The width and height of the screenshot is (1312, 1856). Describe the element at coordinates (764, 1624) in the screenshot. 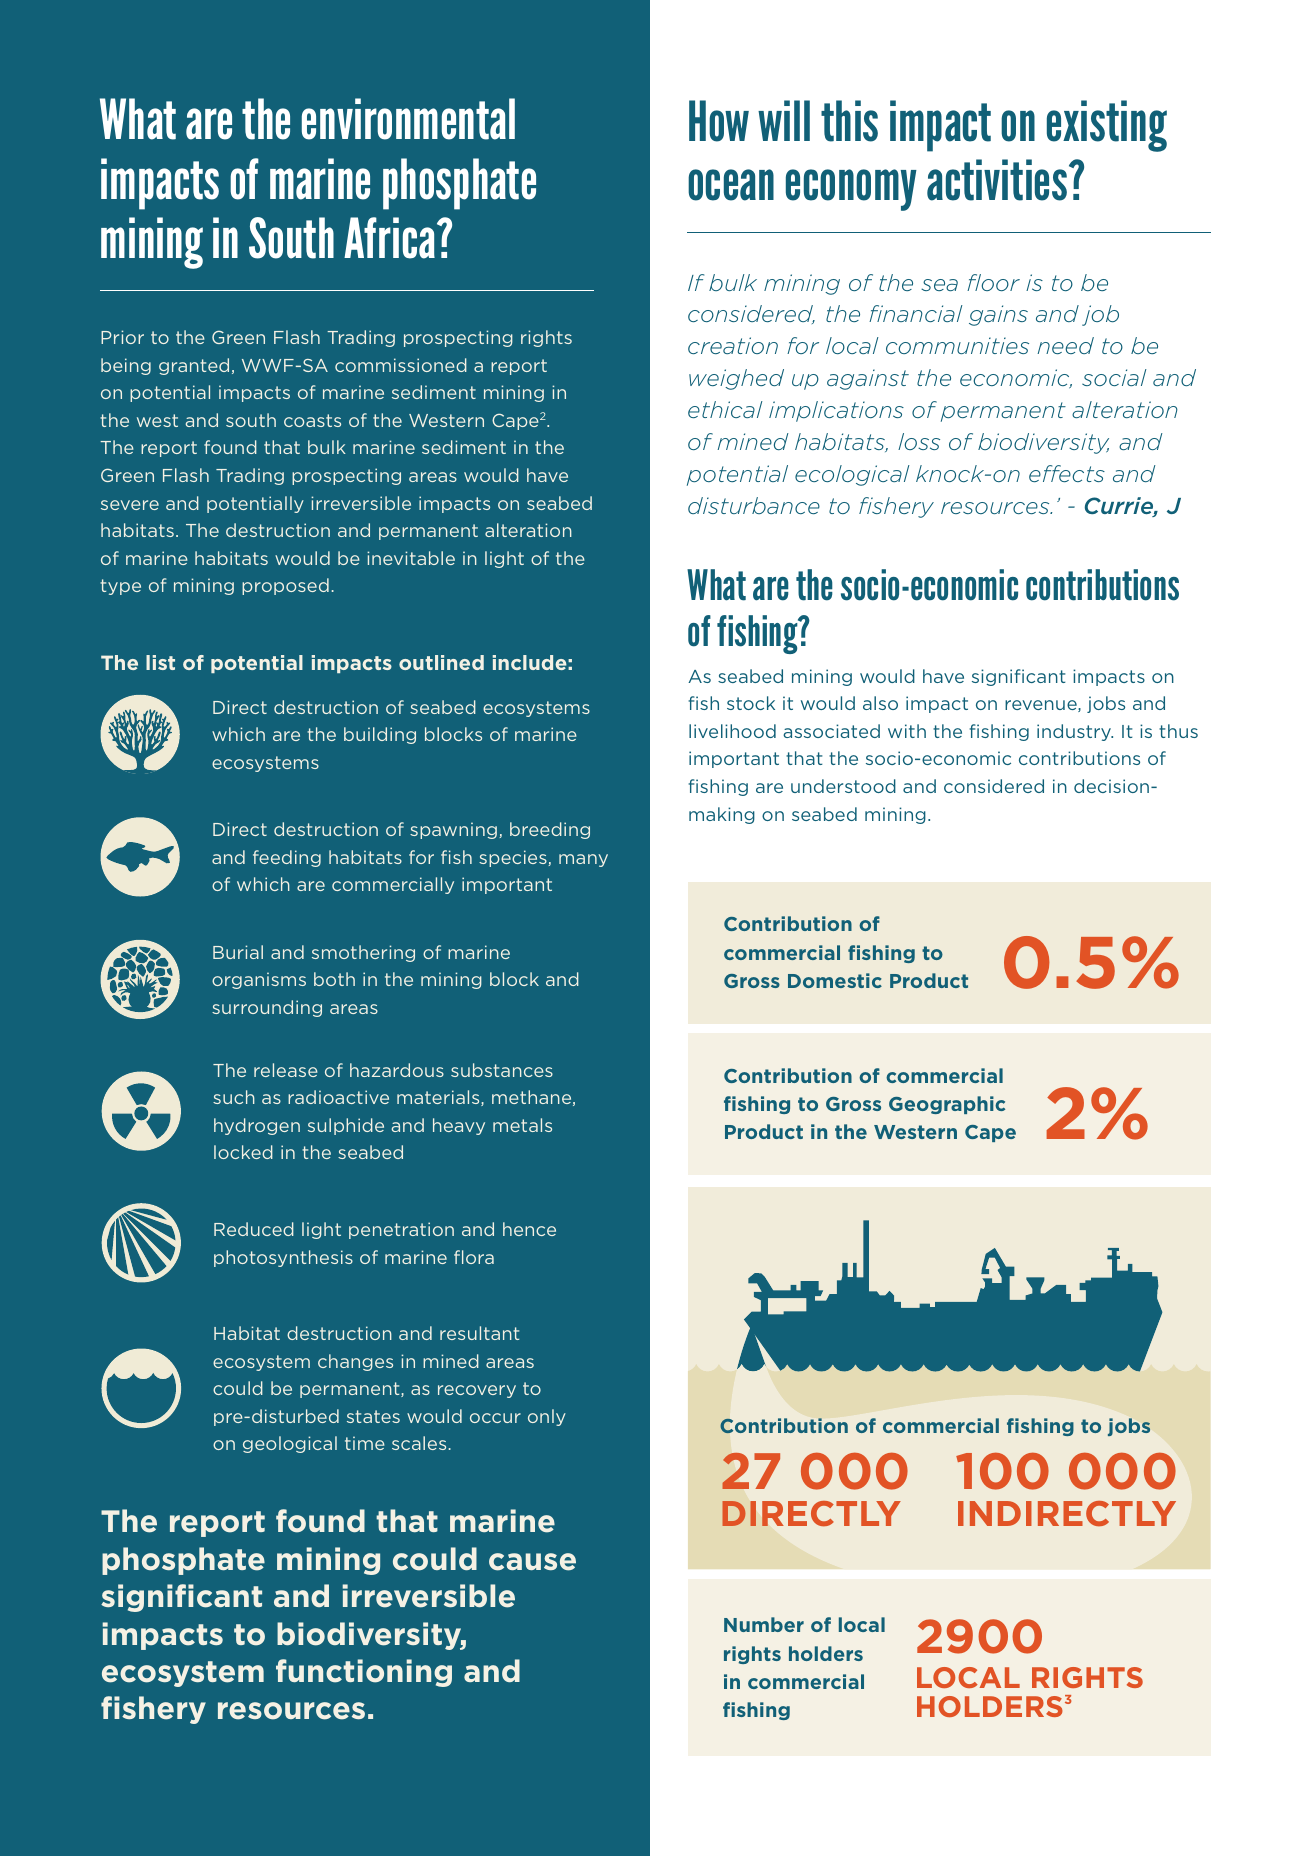

I see `Number` at that location.
